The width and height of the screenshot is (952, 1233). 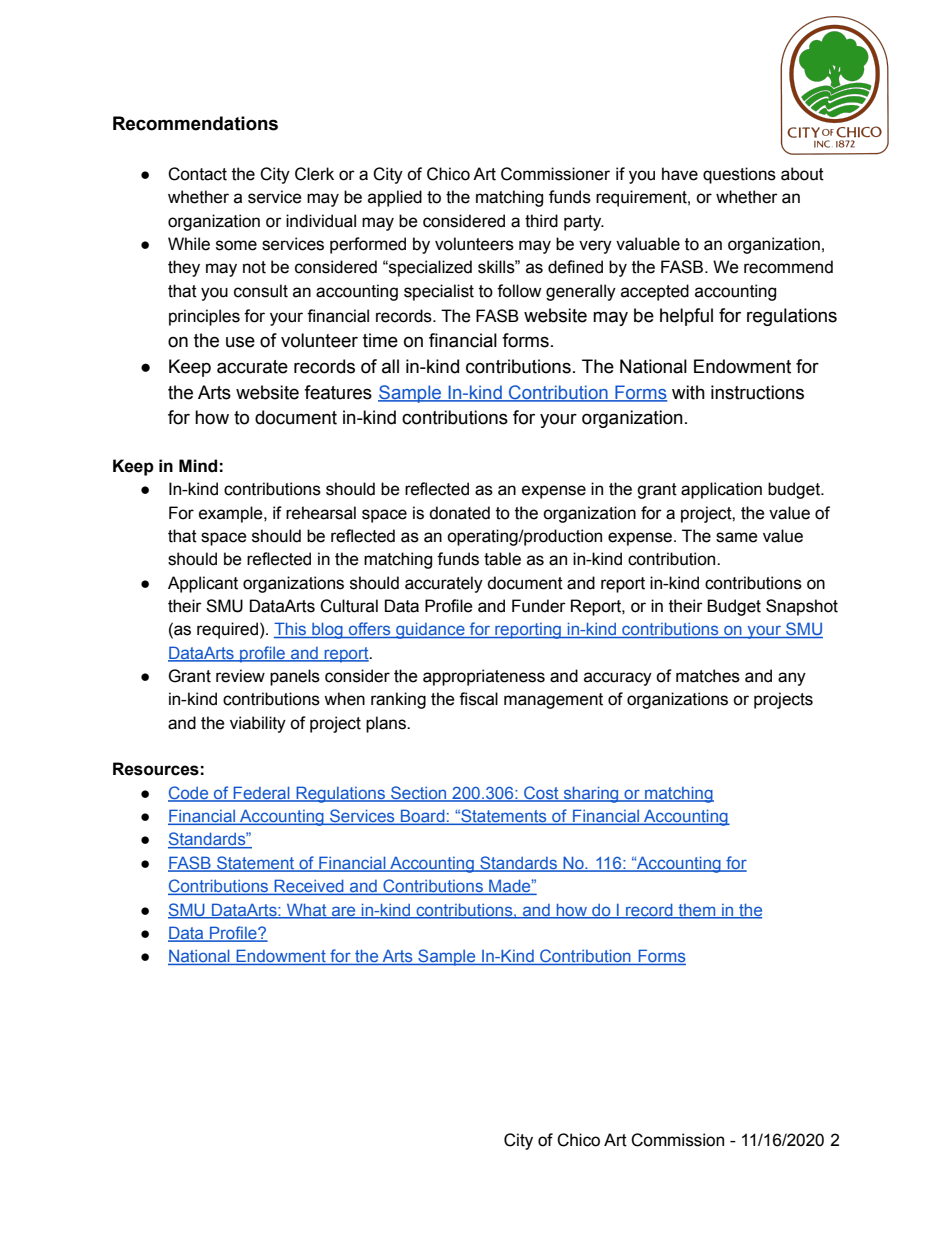 What do you see at coordinates (739, 175) in the screenshot?
I see `questions` at bounding box center [739, 175].
